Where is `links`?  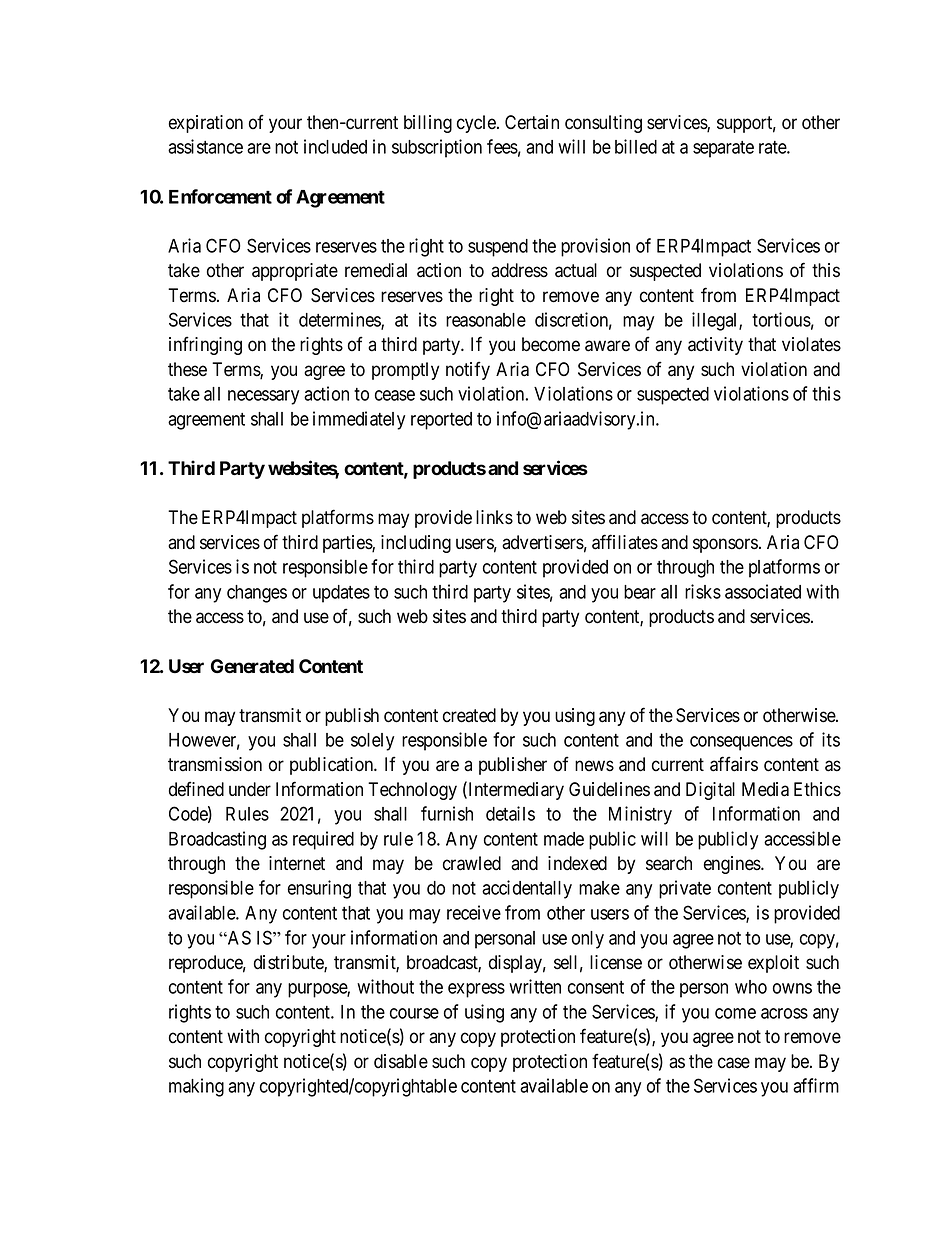 links is located at coordinates (494, 517).
